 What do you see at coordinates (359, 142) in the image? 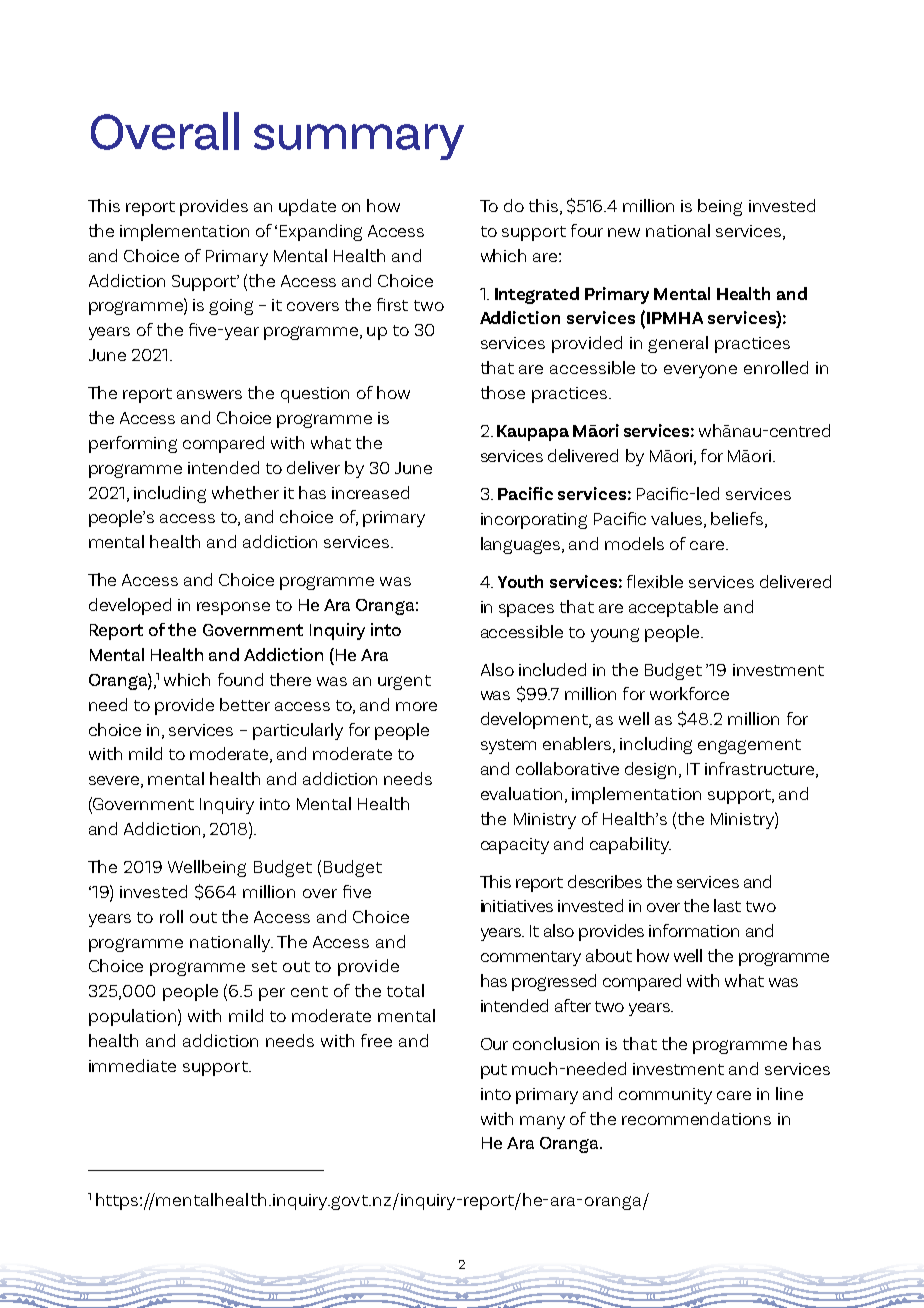
I see `summary` at bounding box center [359, 142].
